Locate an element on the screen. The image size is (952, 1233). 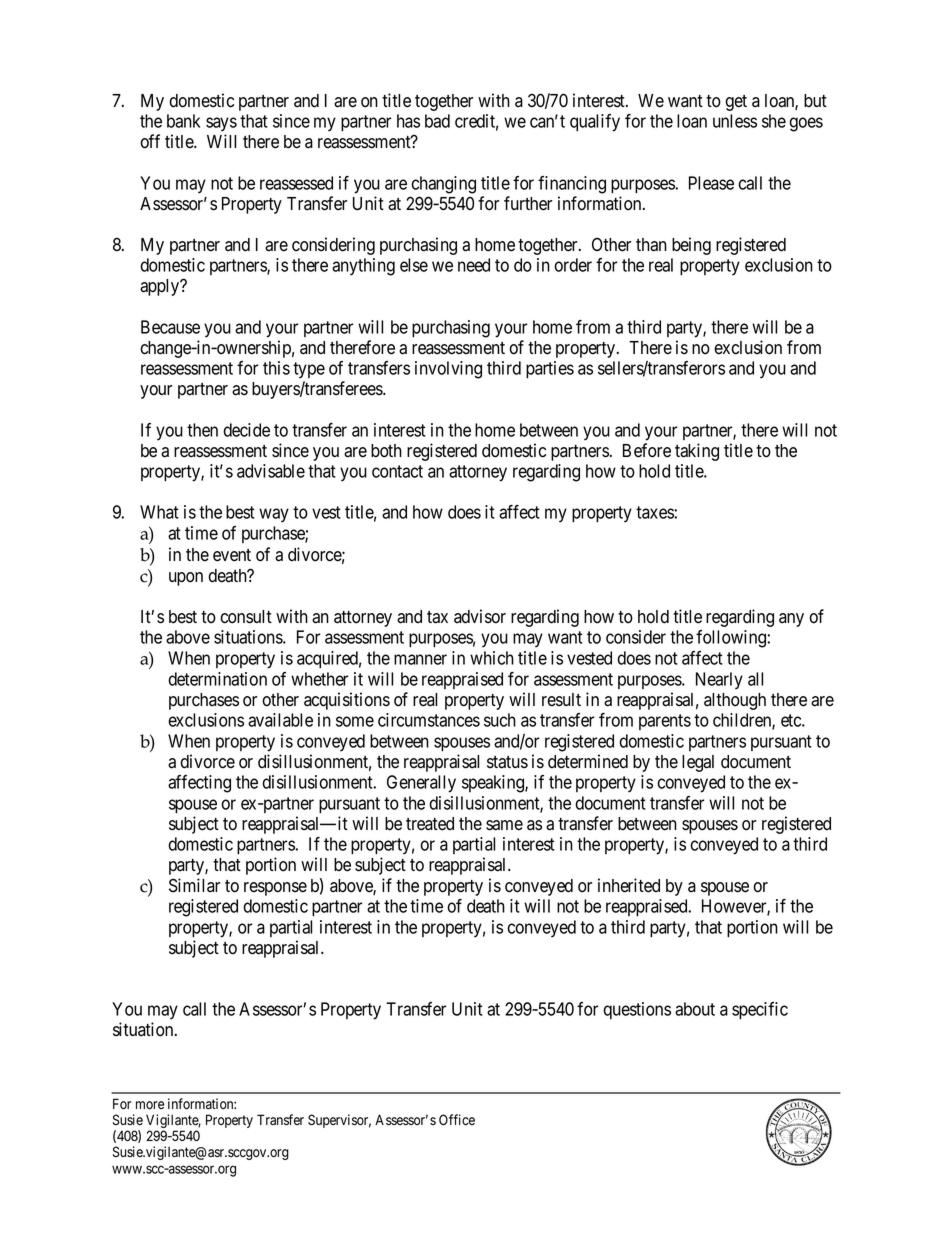
this is located at coordinates (276, 368).
